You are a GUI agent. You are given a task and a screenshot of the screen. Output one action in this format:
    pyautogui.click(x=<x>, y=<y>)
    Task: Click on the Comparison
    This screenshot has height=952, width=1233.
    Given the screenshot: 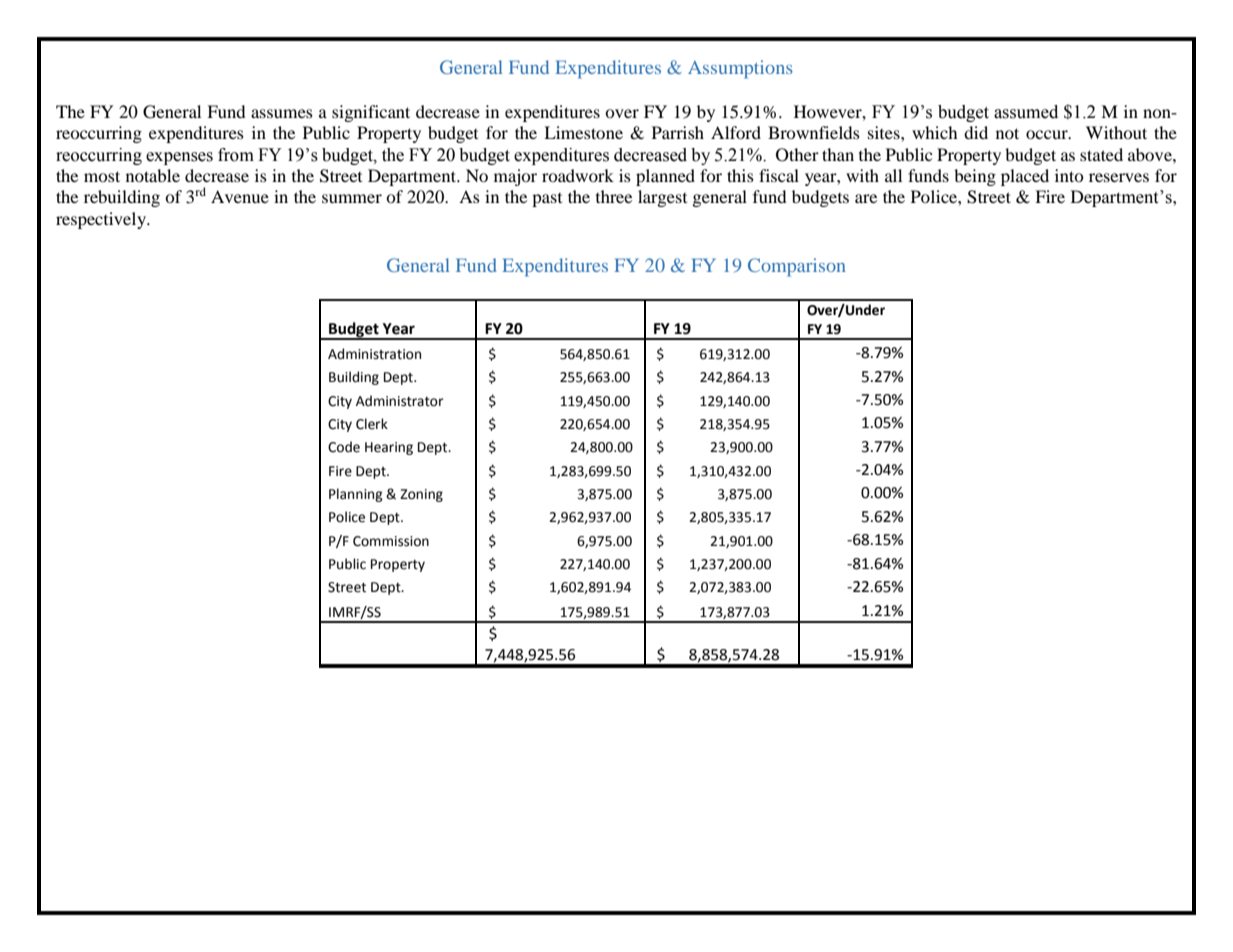 What is the action you would take?
    pyautogui.click(x=797, y=267)
